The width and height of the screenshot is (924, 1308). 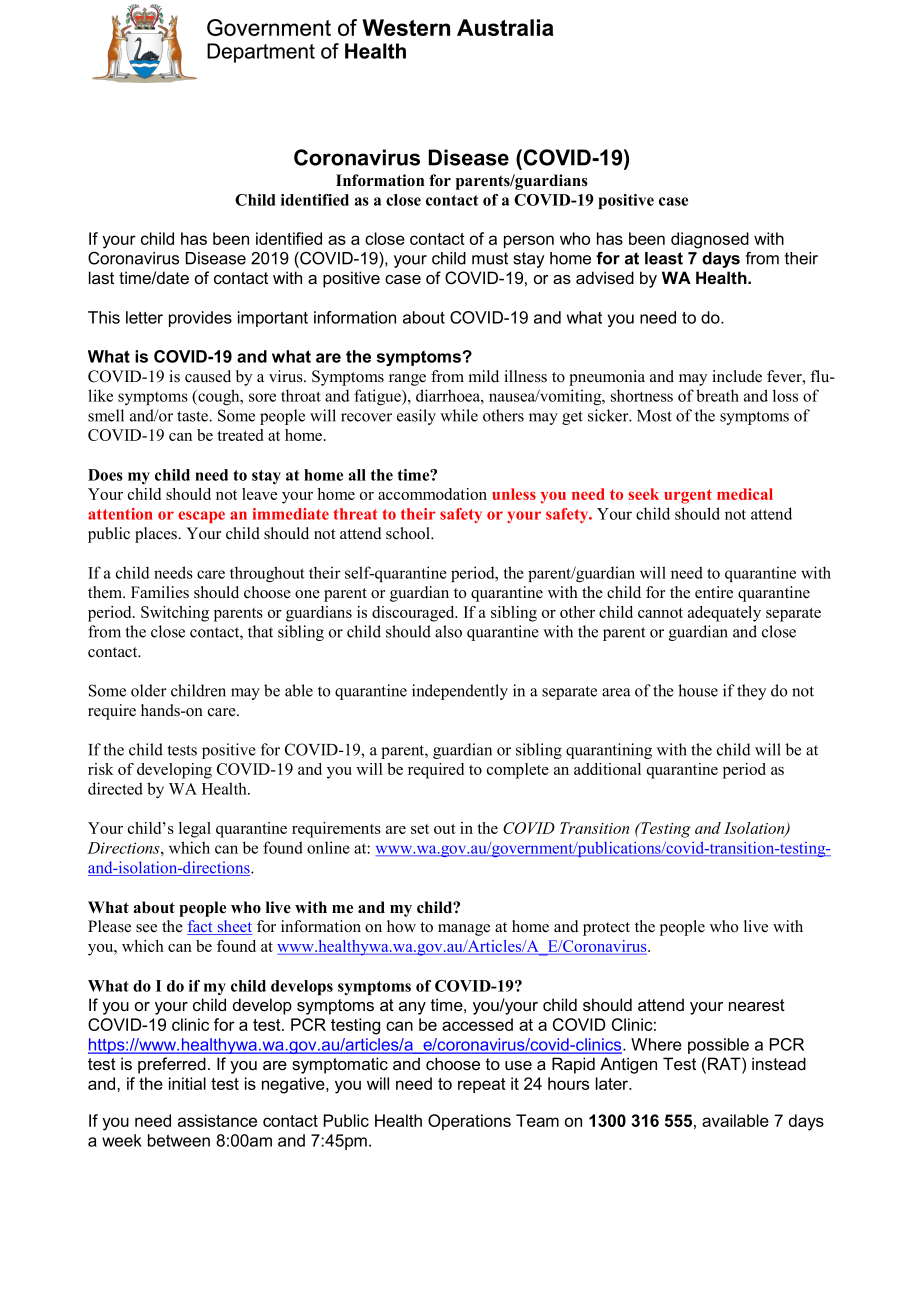 I want to click on older, so click(x=149, y=690).
